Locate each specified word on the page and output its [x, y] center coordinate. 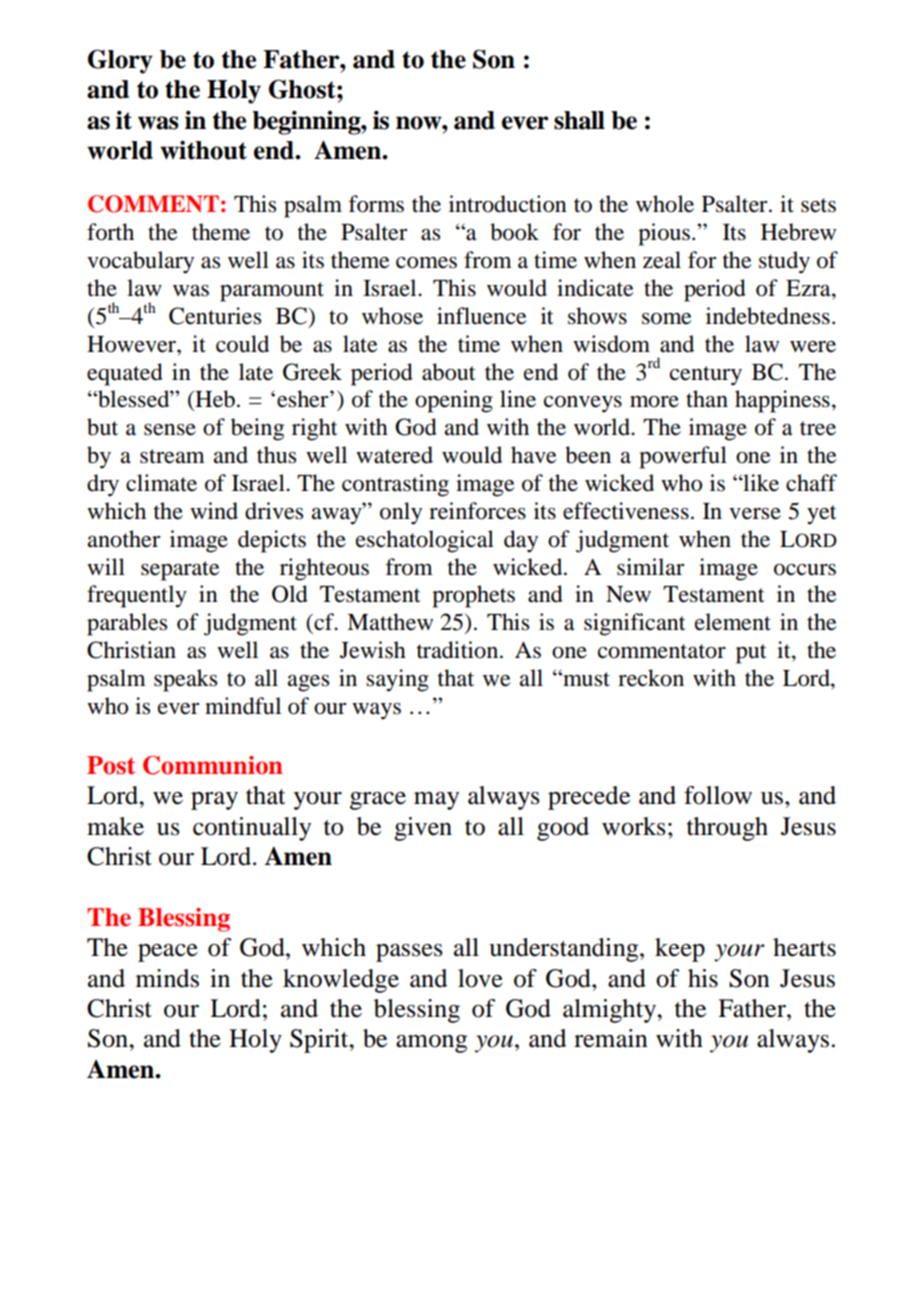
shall [579, 120]
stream [172, 456]
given [423, 829]
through [727, 829]
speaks [185, 680]
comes [426, 263]
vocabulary [140, 262]
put [751, 654]
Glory [120, 61]
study [784, 262]
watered [394, 455]
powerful [683, 457]
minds [167, 978]
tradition [459, 650]
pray [214, 801]
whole [665, 204]
